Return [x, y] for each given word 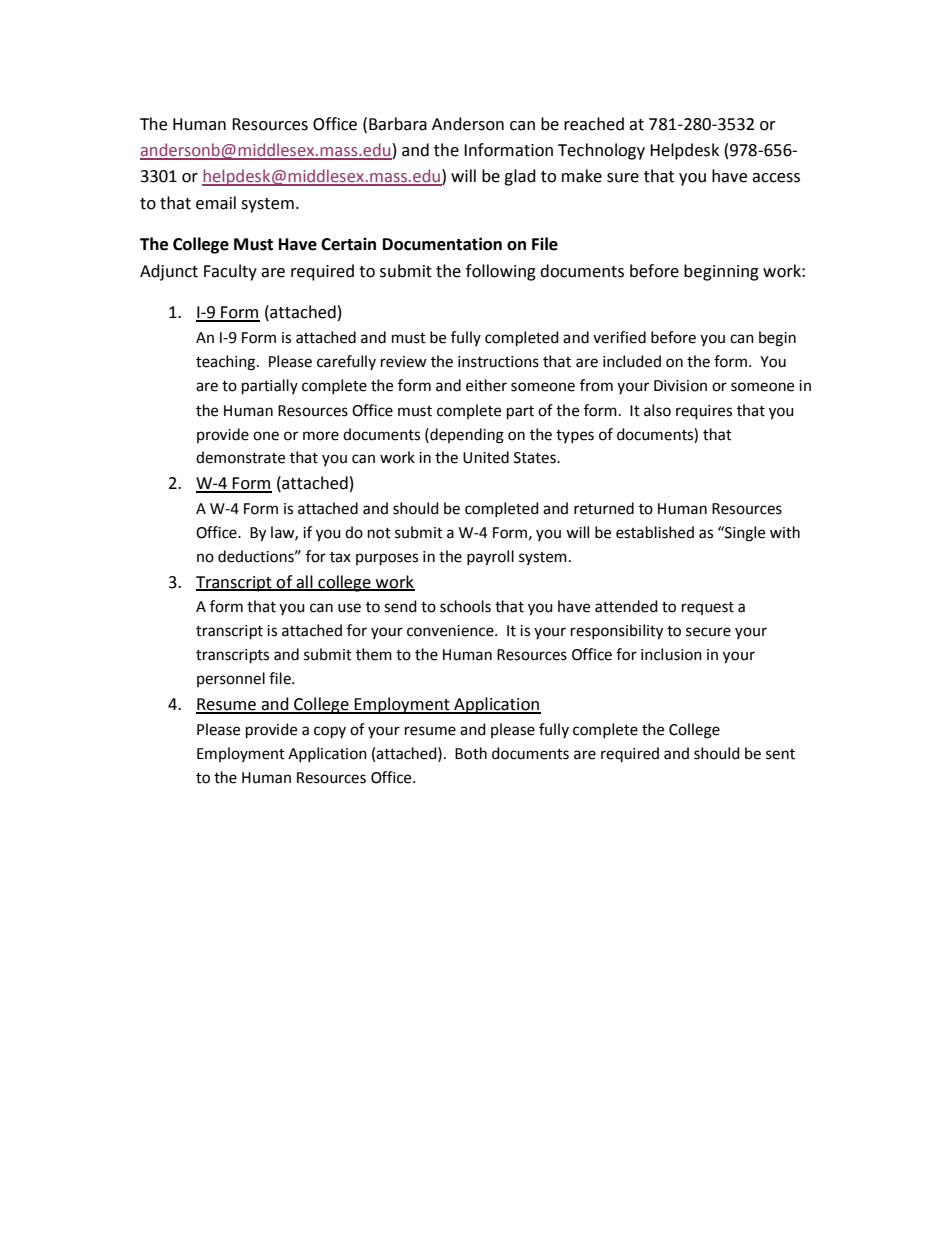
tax [340, 557]
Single [744, 534]
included [632, 361]
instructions [498, 362]
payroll [490, 558]
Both [471, 753]
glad [520, 177]
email [216, 203]
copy [330, 732]
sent [780, 754]
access [776, 178]
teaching [227, 363]
